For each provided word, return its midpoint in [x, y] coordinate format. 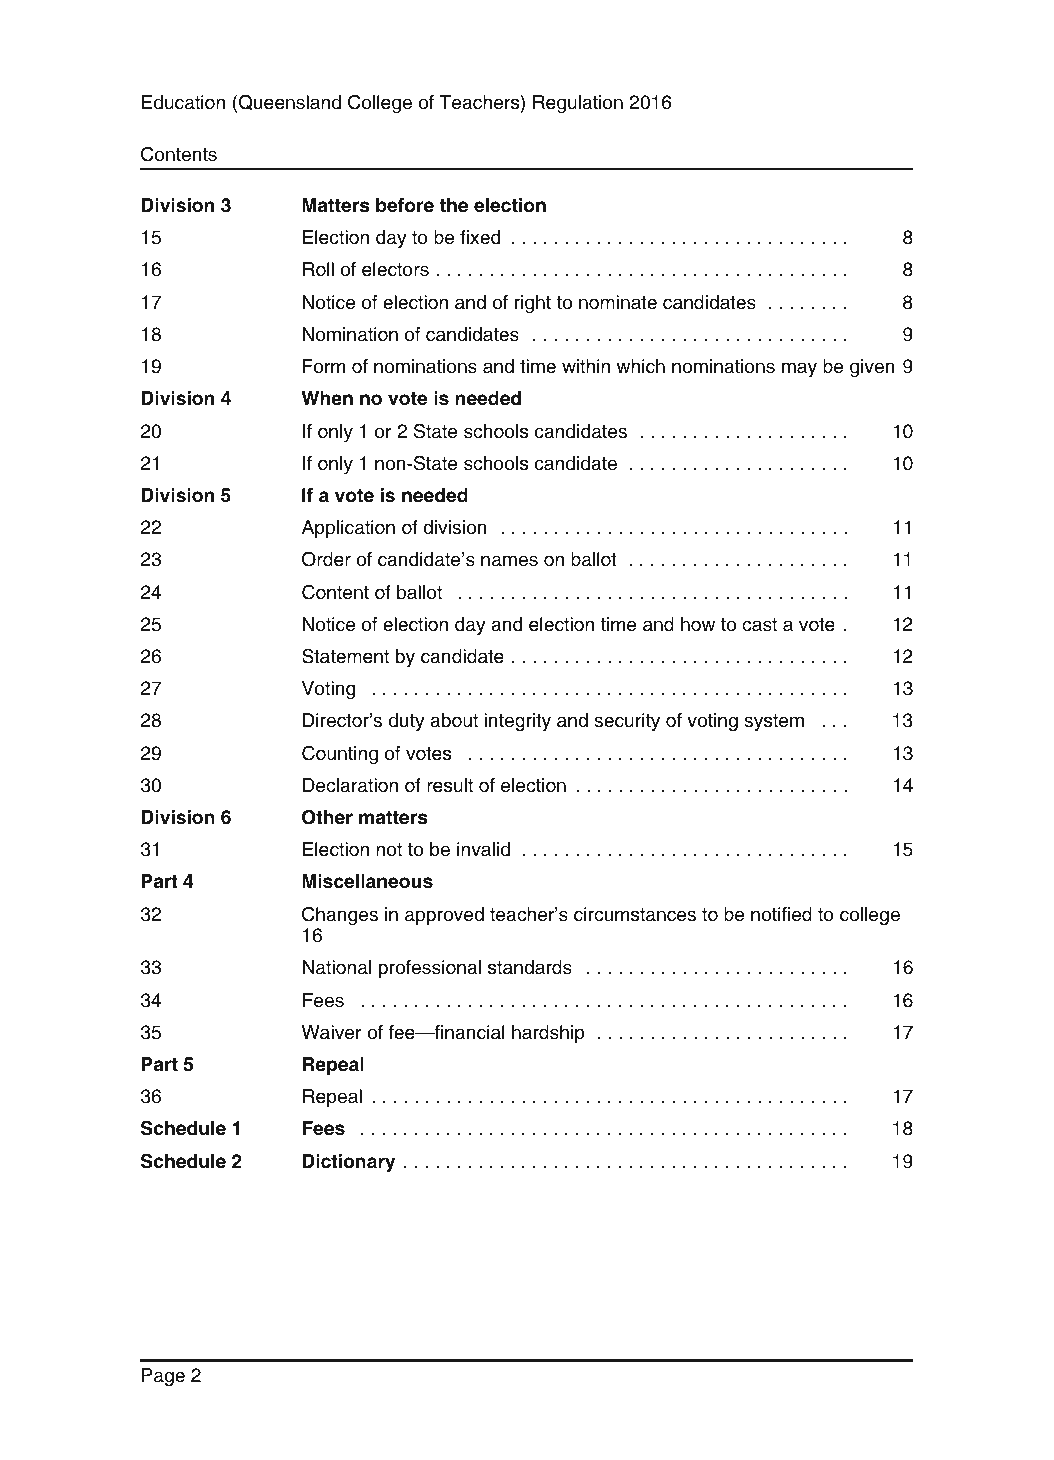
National [337, 967]
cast [759, 625]
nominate [618, 302]
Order [326, 559]
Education [183, 102]
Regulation [578, 104]
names [509, 561]
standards [530, 967]
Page [163, 1377]
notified [781, 914]
